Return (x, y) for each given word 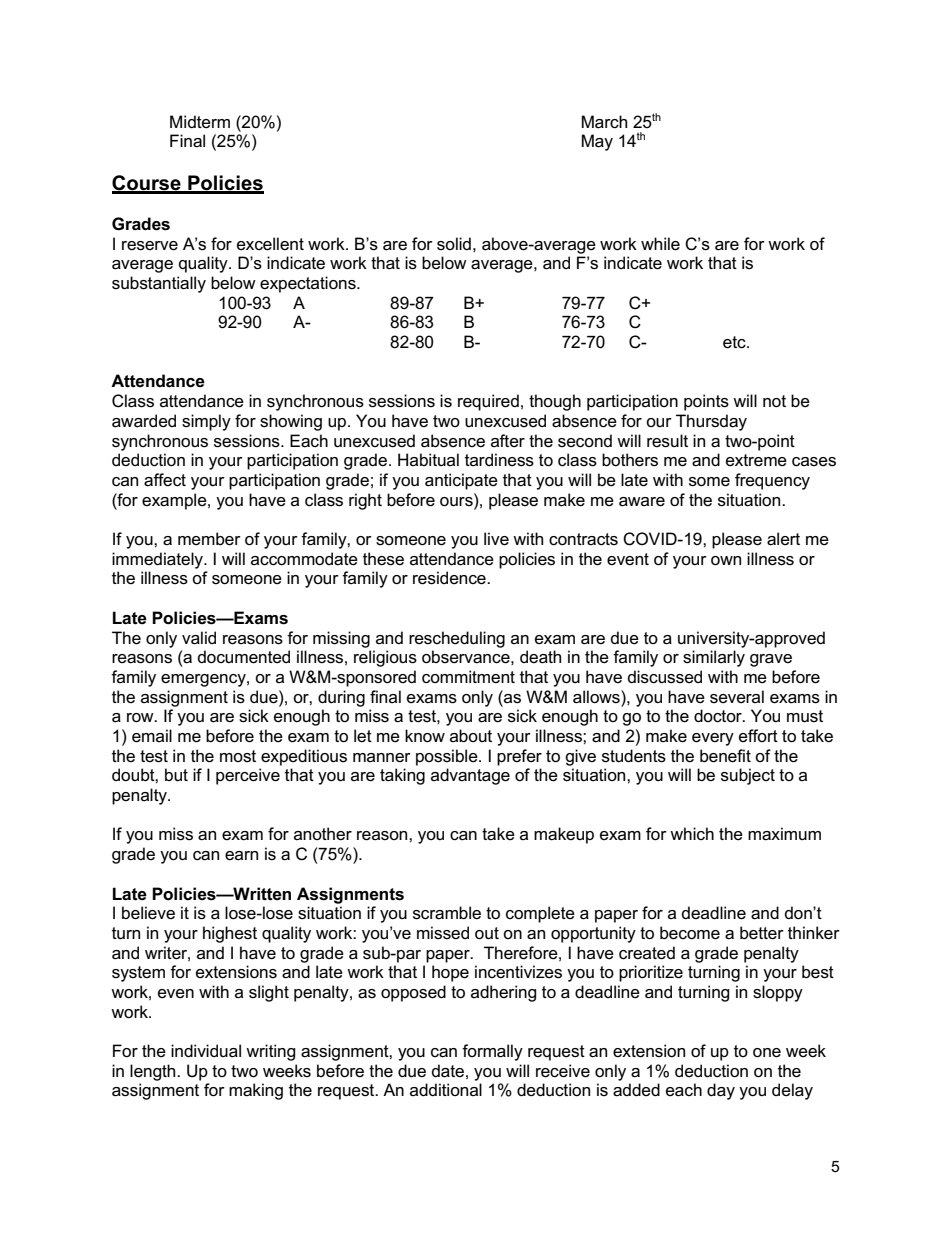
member (209, 539)
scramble (447, 913)
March (604, 122)
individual (206, 1051)
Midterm (200, 122)
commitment (468, 677)
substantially (159, 284)
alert (783, 539)
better (762, 933)
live (496, 539)
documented (244, 657)
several (737, 697)
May (597, 142)
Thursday (711, 422)
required (488, 402)
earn (241, 855)
